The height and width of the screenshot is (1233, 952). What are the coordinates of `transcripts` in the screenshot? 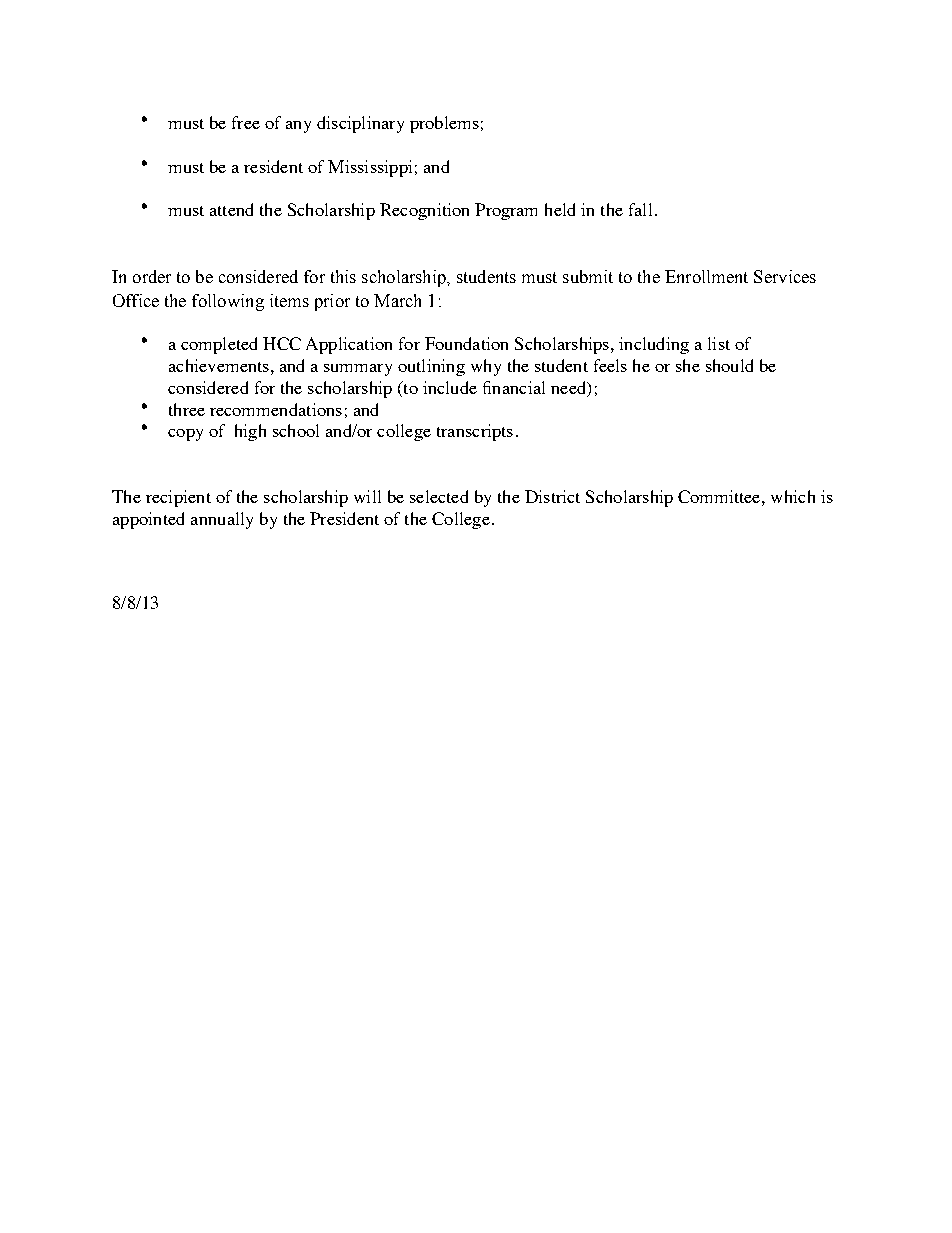 It's located at (475, 432).
